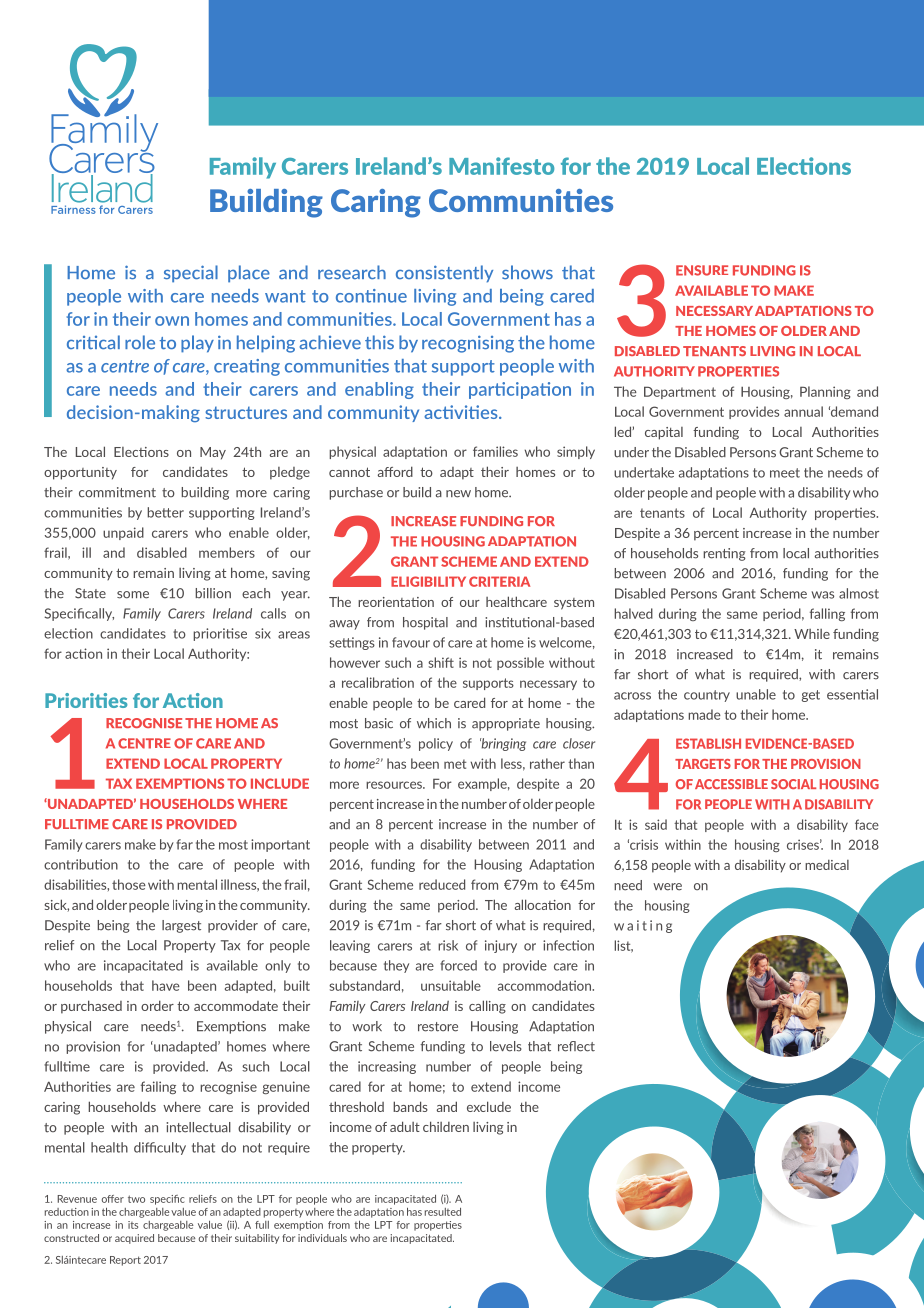 The image size is (924, 1308). I want to click on reflect, so click(576, 1046).
